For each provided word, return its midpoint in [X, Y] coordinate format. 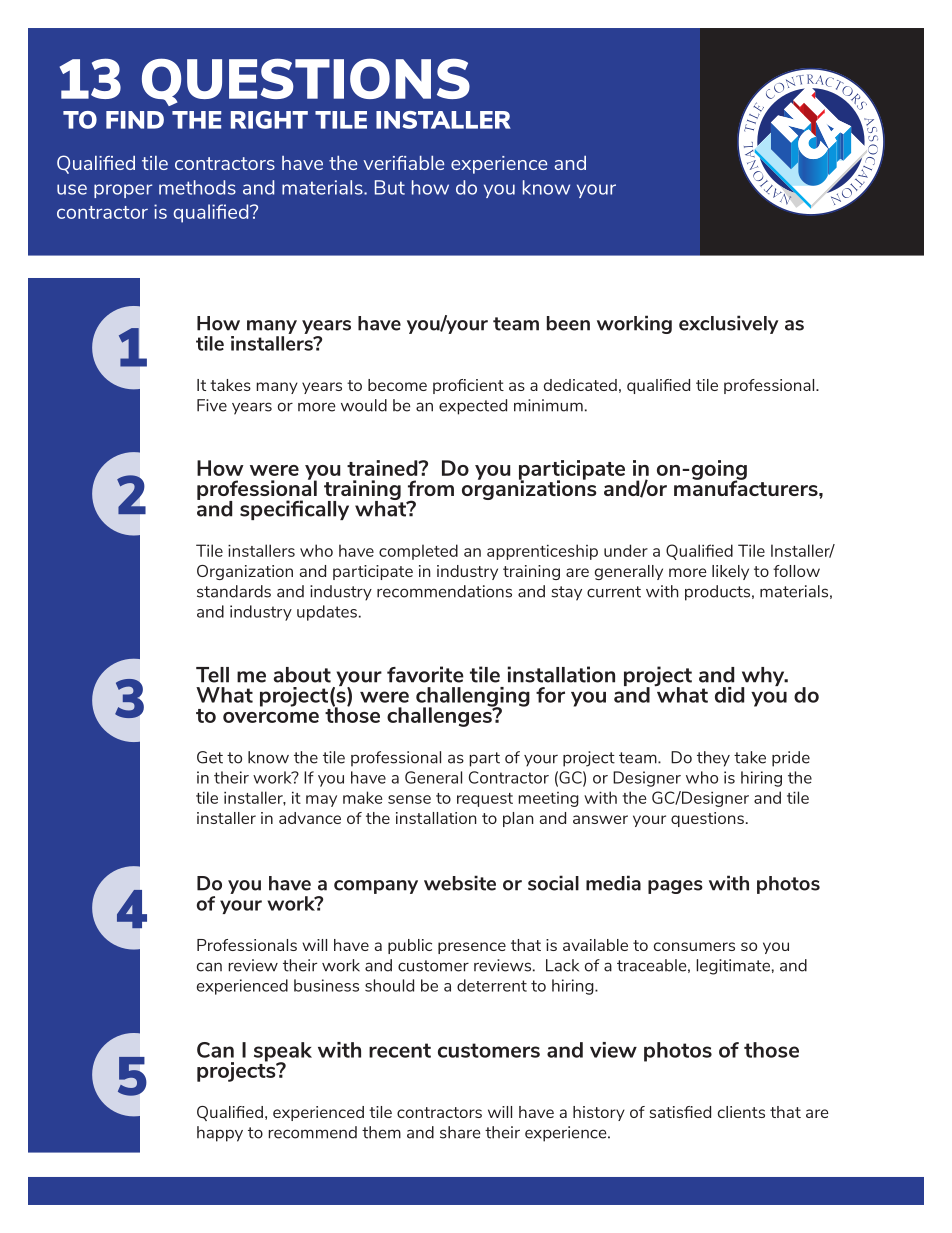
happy [220, 1134]
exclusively [728, 324]
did [729, 695]
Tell [212, 675]
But [390, 187]
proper [123, 191]
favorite [425, 674]
